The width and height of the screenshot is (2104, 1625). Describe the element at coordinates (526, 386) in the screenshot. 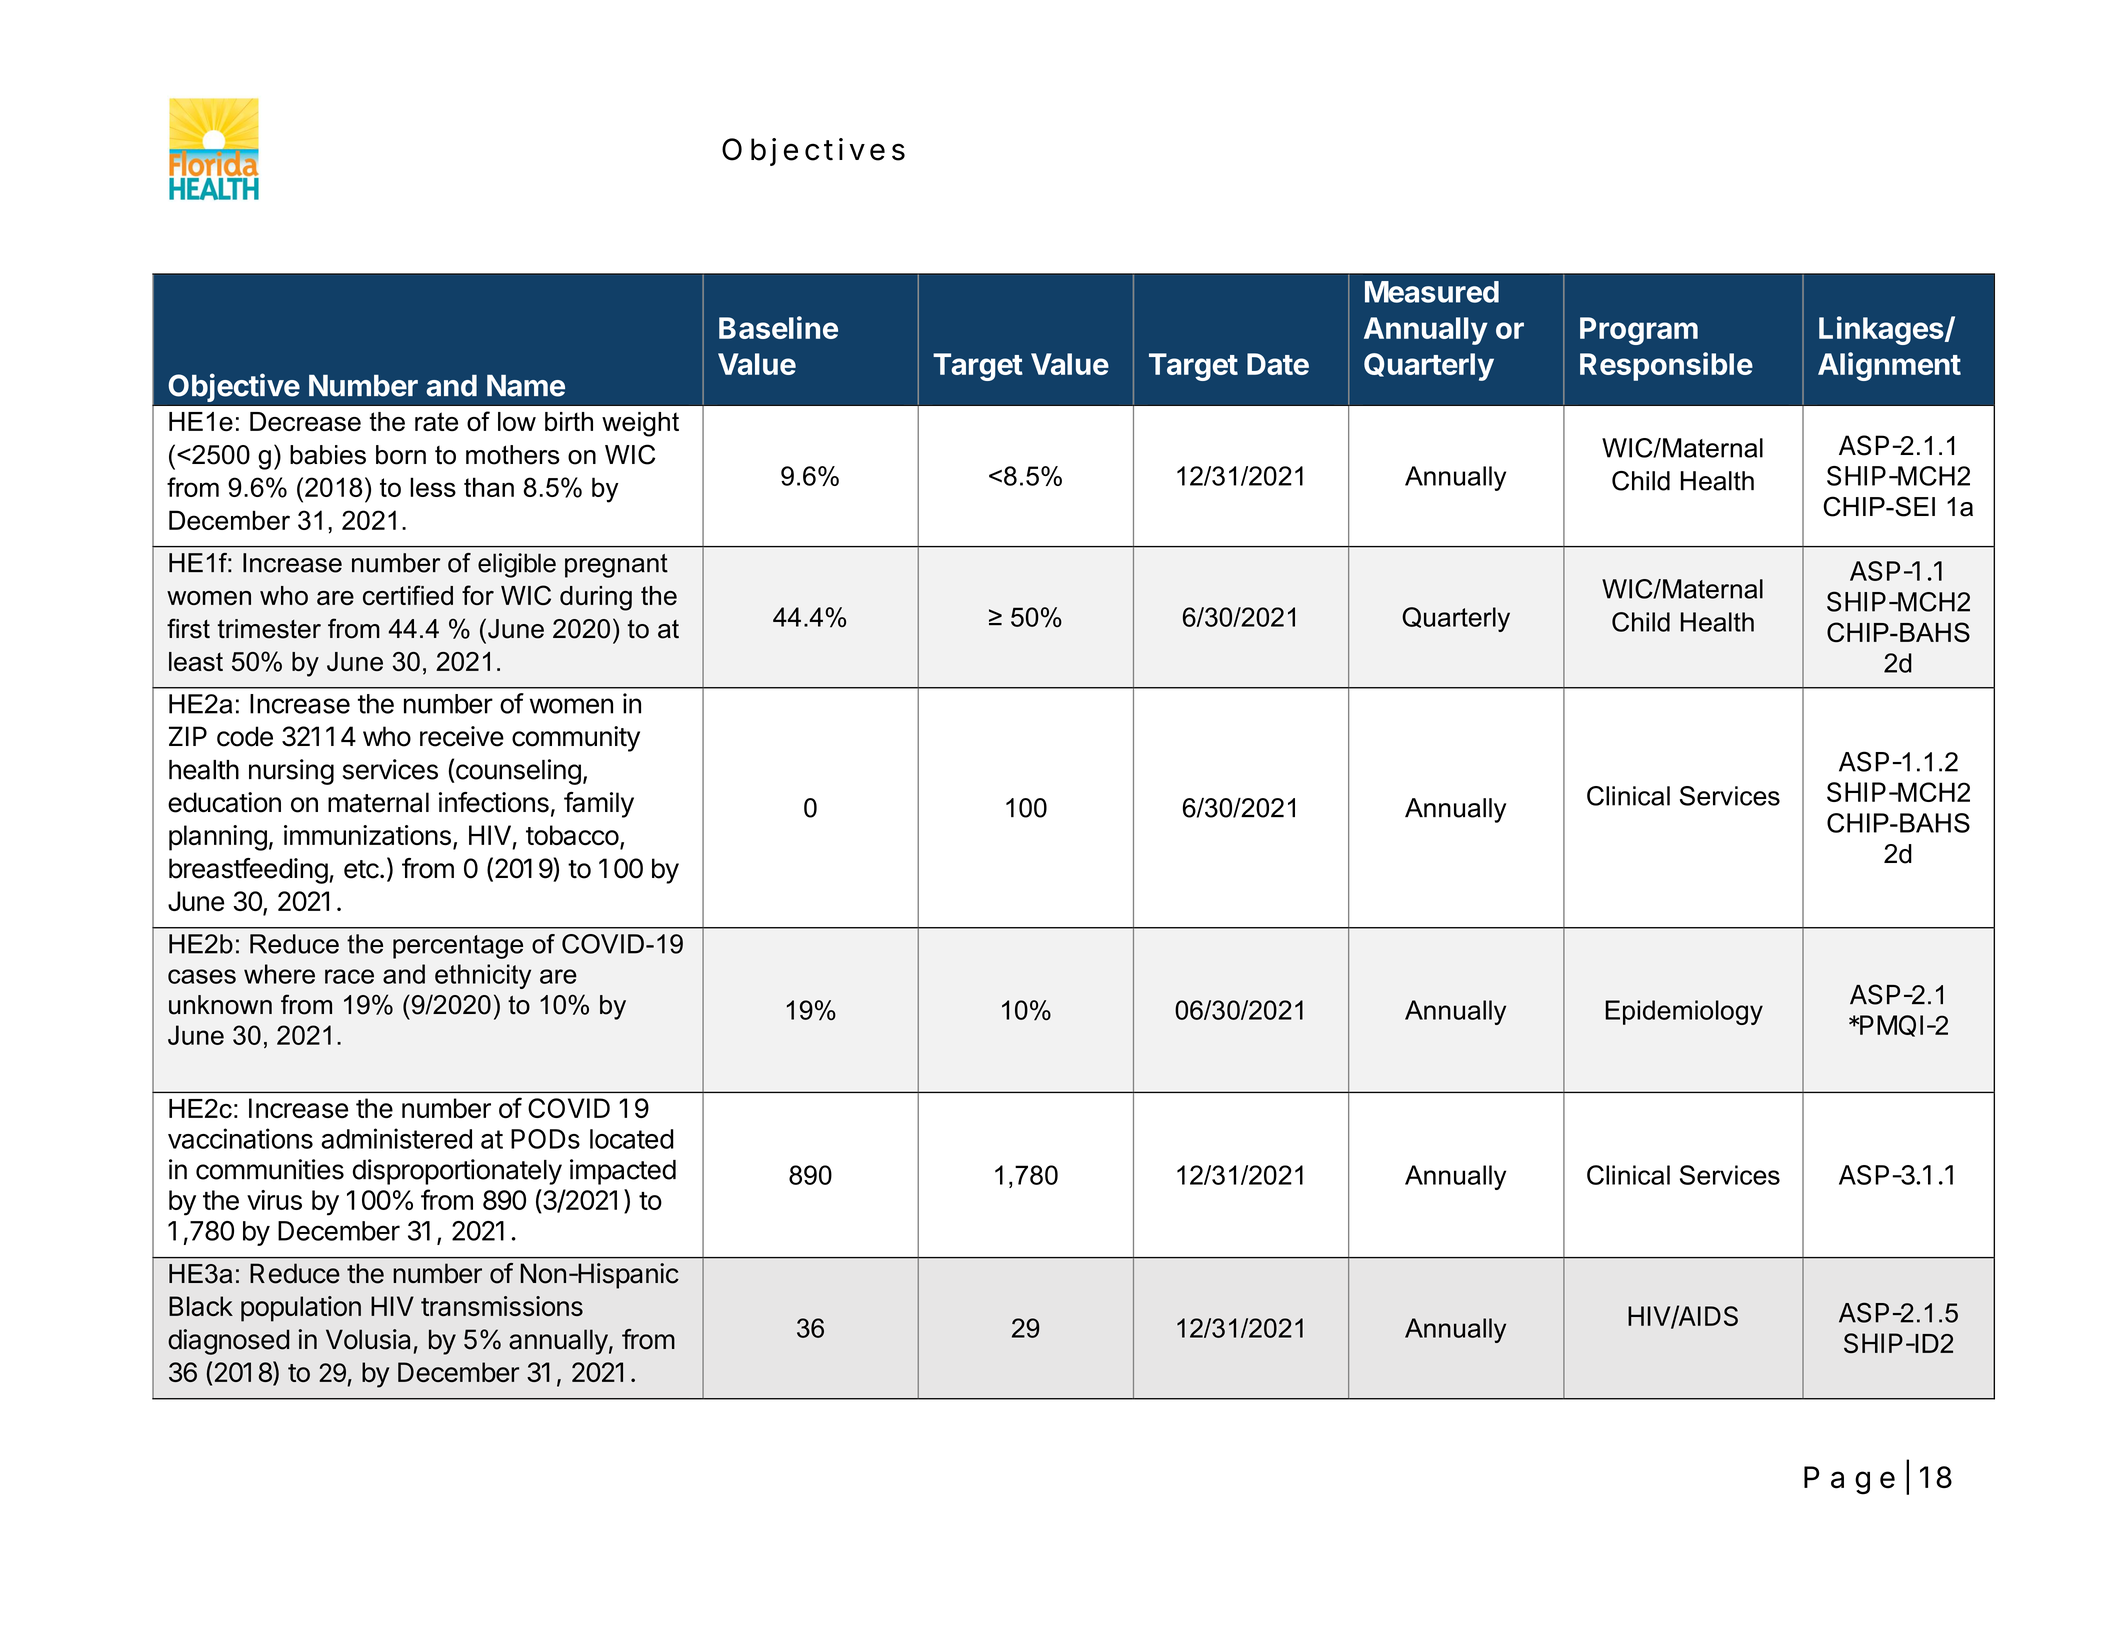

I see `Name` at that location.
